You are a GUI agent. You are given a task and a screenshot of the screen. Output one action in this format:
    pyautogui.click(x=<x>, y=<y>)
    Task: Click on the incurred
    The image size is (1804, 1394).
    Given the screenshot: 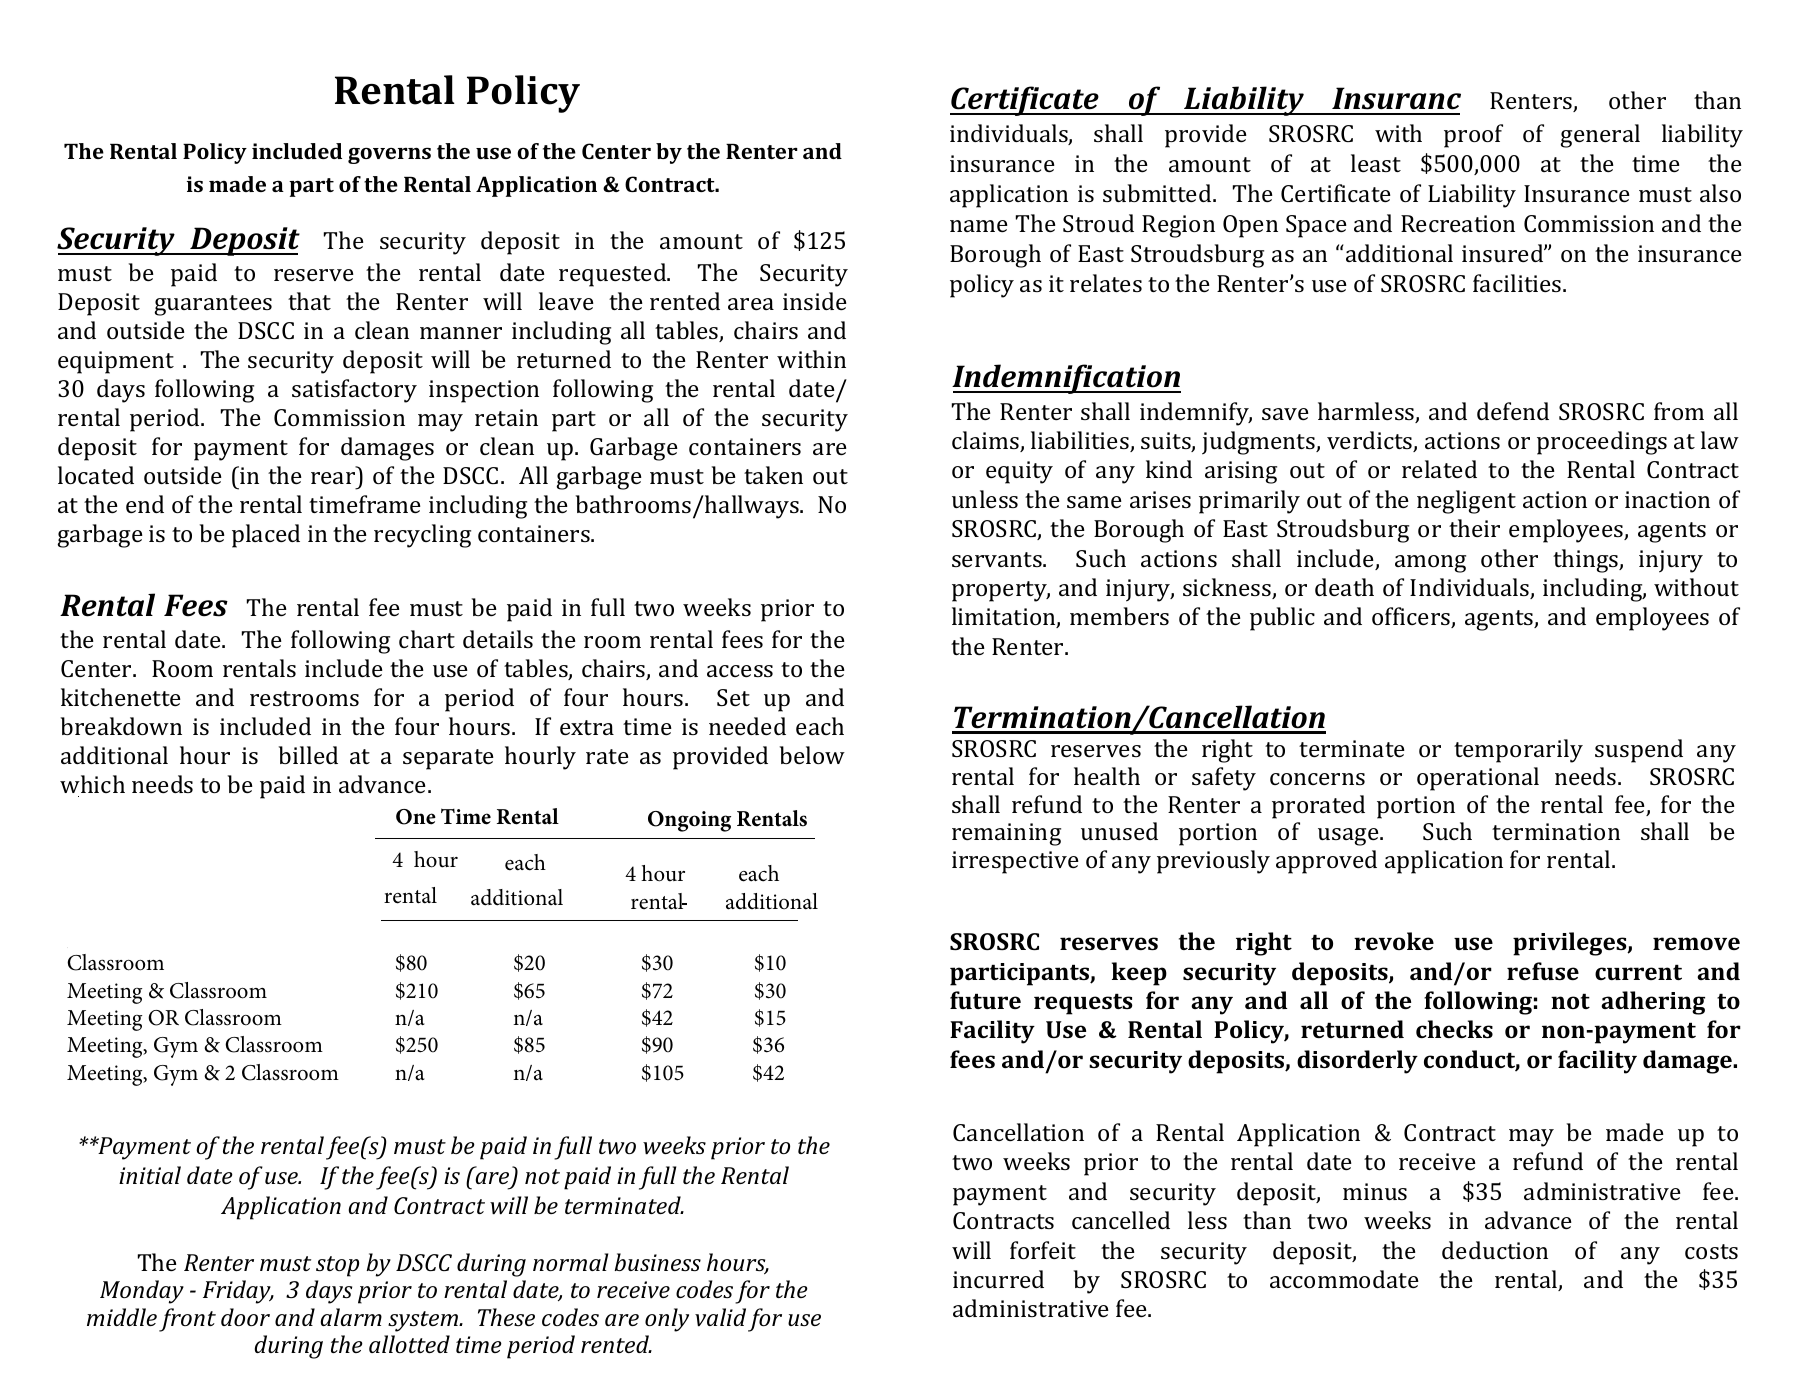 What is the action you would take?
    pyautogui.click(x=998, y=1279)
